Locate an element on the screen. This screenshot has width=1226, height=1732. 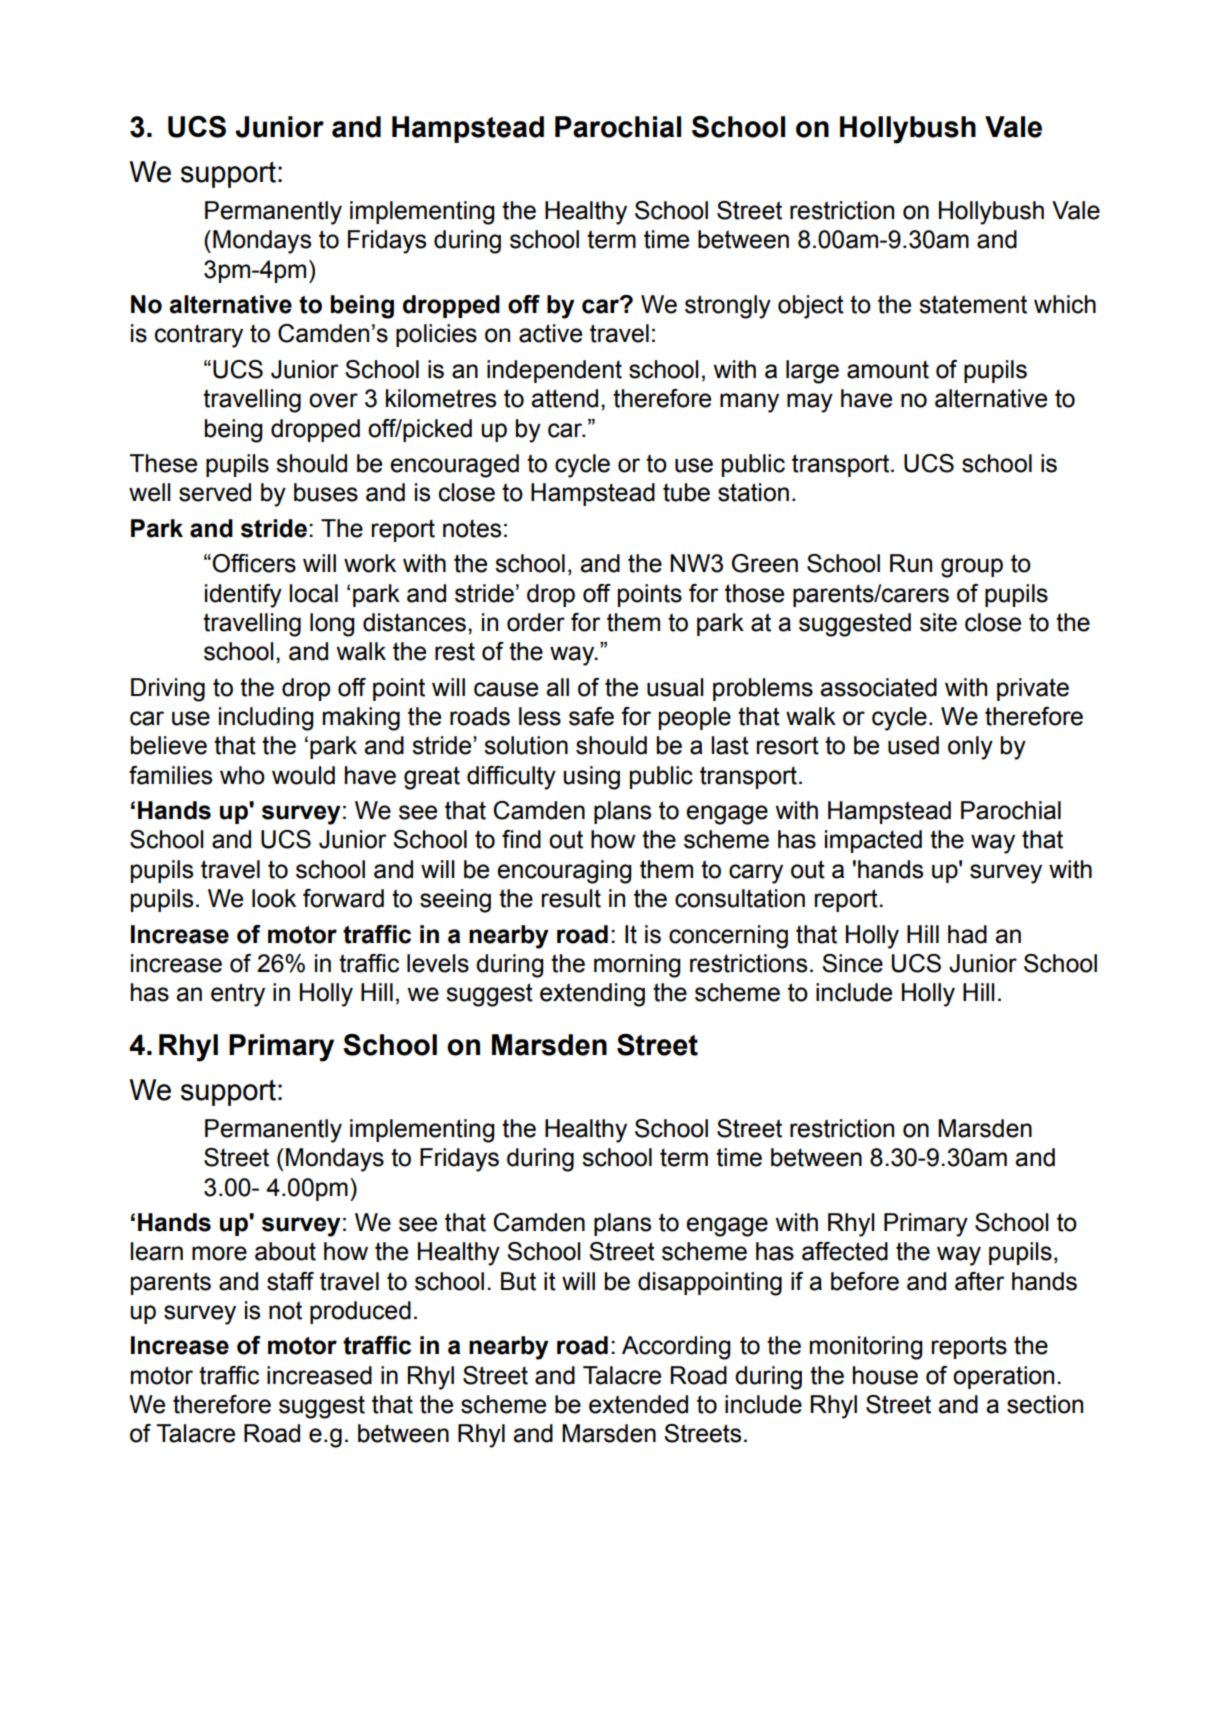
encouraging is located at coordinates (564, 872).
